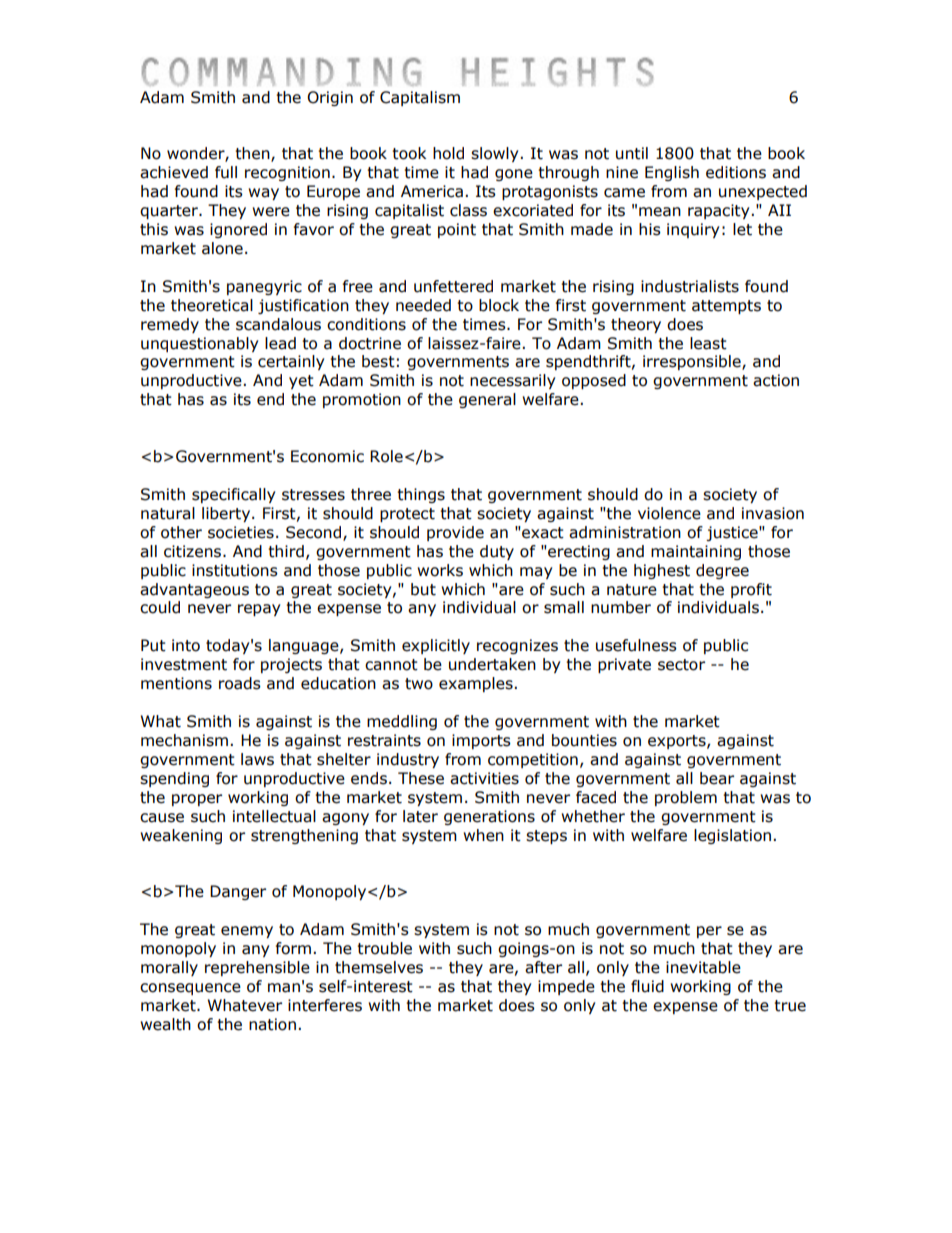  What do you see at coordinates (448, 153) in the page?
I see `hold` at bounding box center [448, 153].
